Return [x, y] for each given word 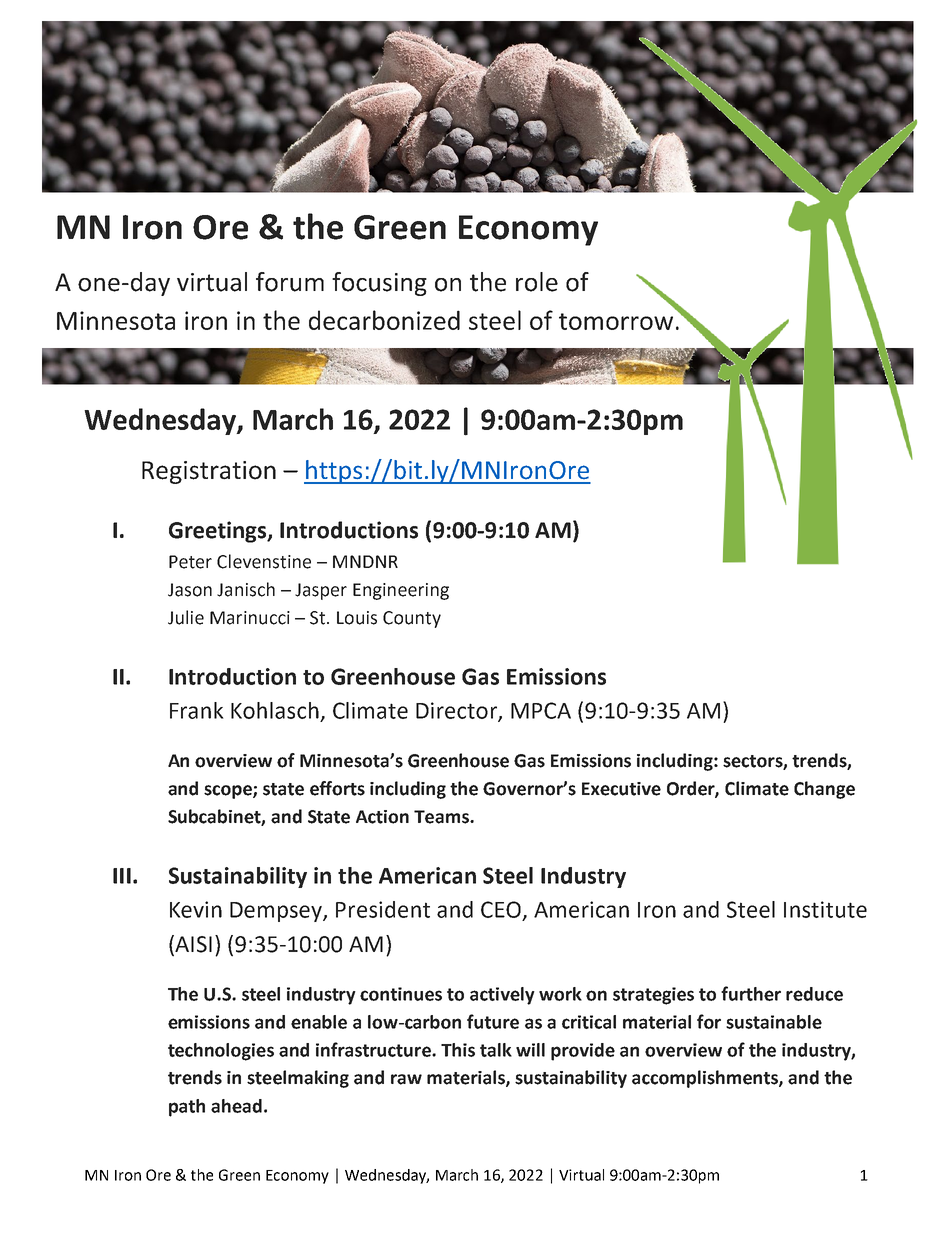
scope [229, 792]
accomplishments [706, 1079]
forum [290, 282]
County [412, 619]
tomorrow [616, 321]
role [537, 282]
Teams [442, 817]
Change [824, 790]
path [187, 1108]
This [458, 1050]
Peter [190, 562]
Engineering [401, 591]
